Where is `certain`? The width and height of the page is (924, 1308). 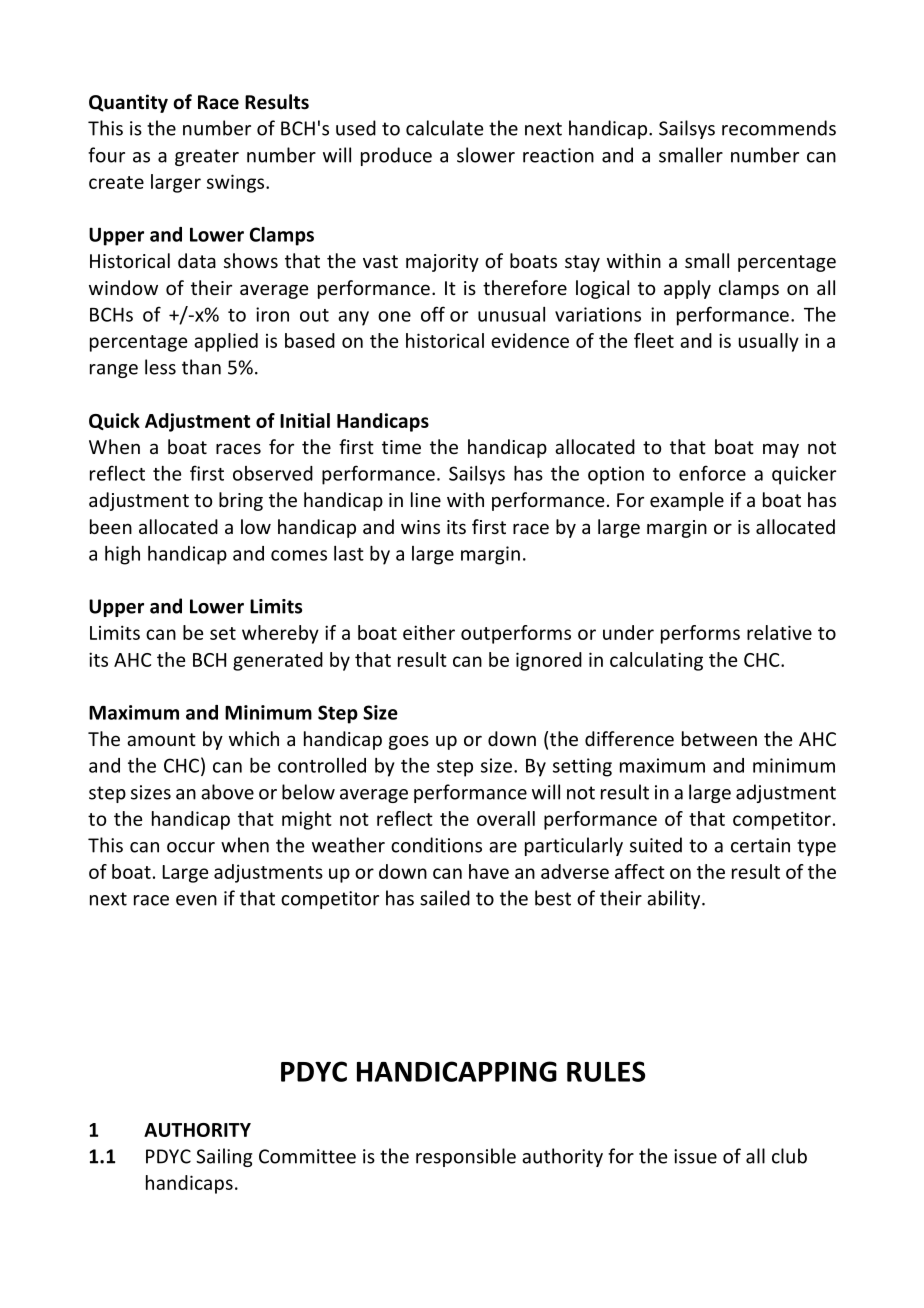 certain is located at coordinates (760, 845).
